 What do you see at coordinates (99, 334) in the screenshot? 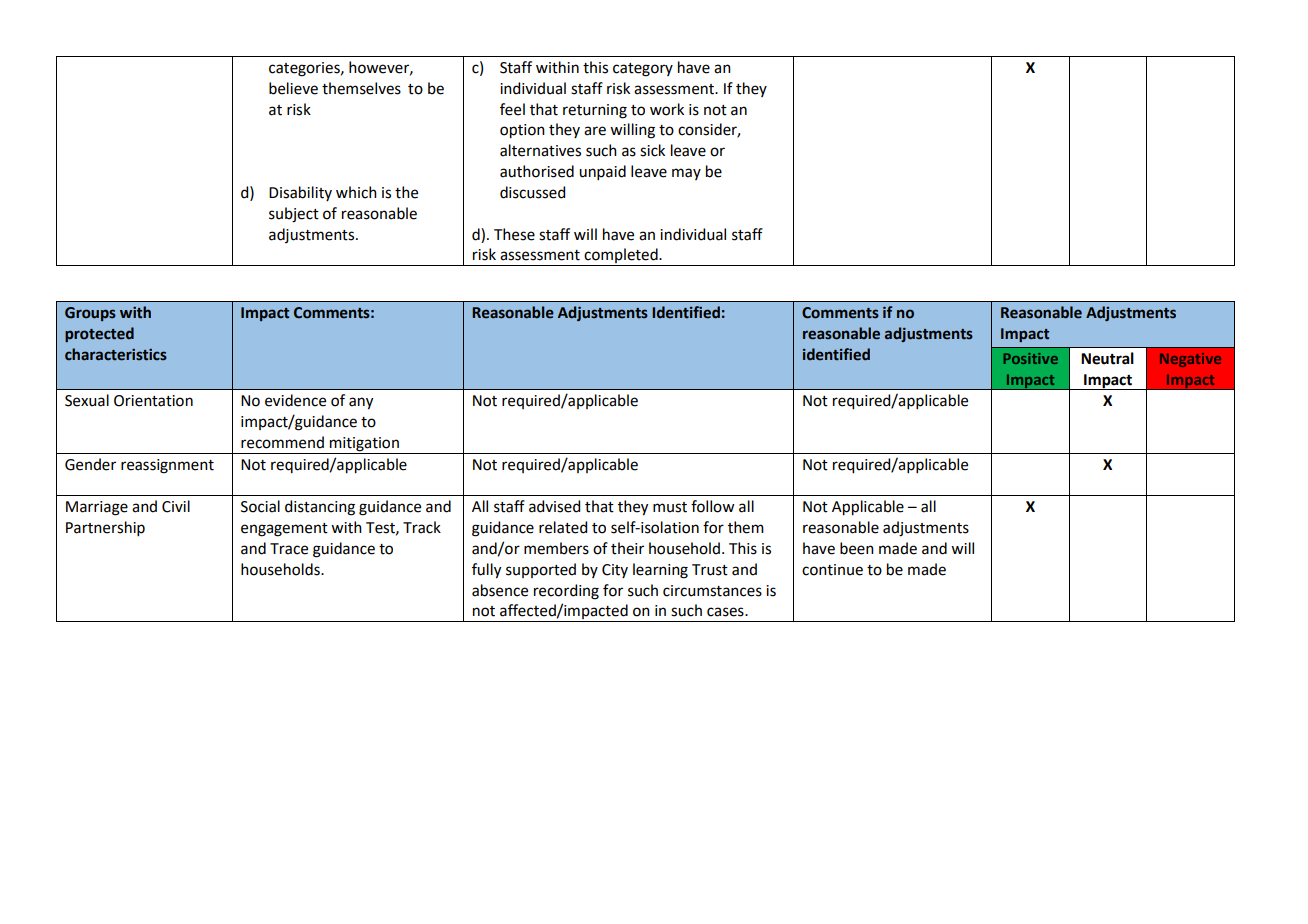
I see `protected` at bounding box center [99, 334].
